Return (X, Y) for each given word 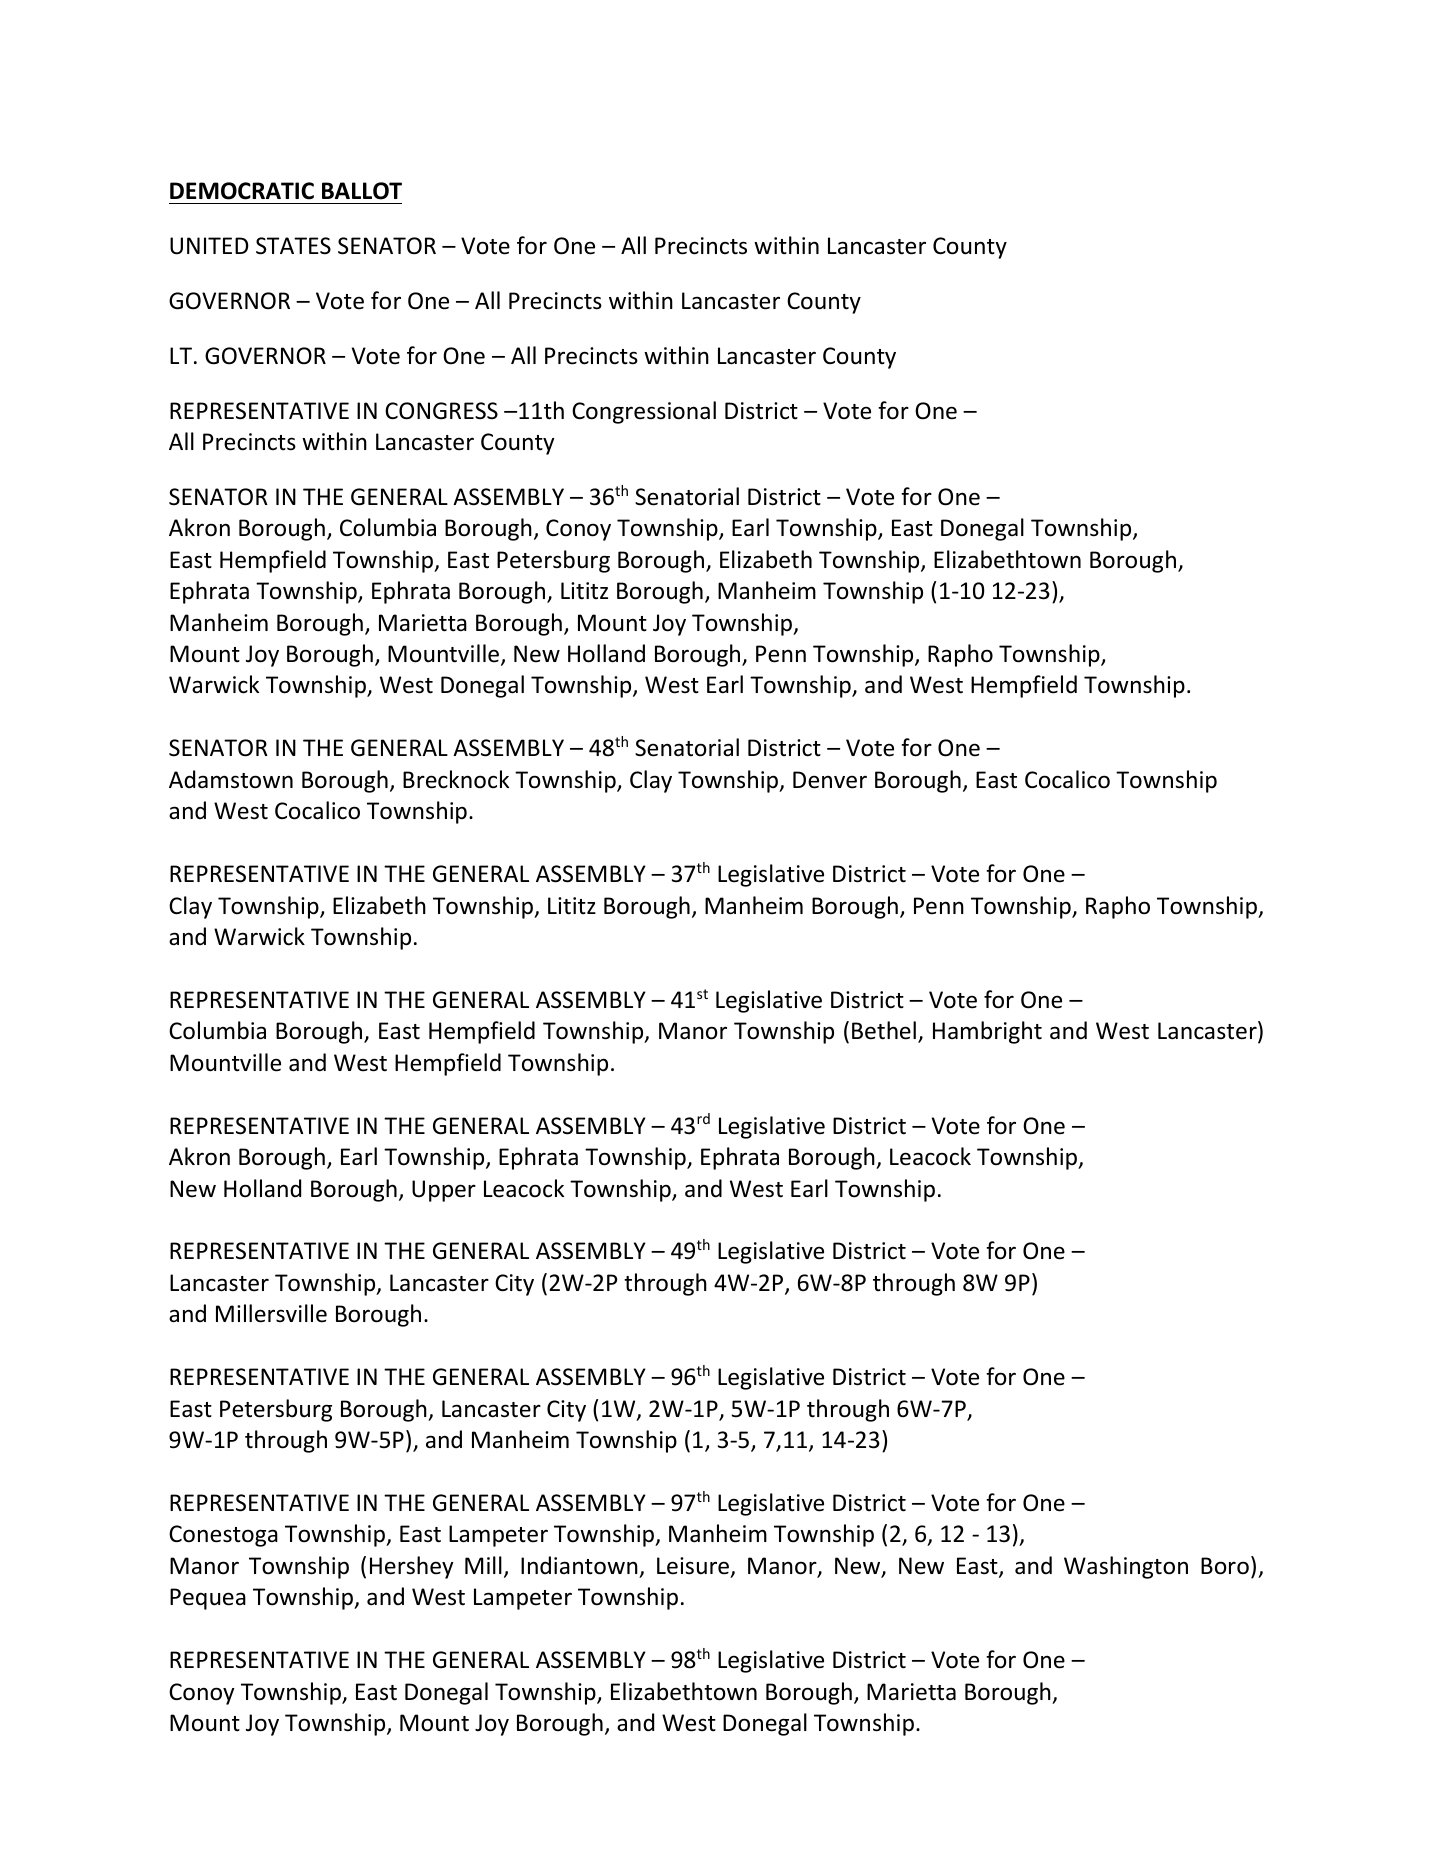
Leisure (693, 1566)
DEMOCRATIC (242, 191)
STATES (293, 246)
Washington (1126, 1567)
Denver (830, 780)
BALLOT (362, 191)
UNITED (209, 246)
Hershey (411, 1567)
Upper (444, 1191)
